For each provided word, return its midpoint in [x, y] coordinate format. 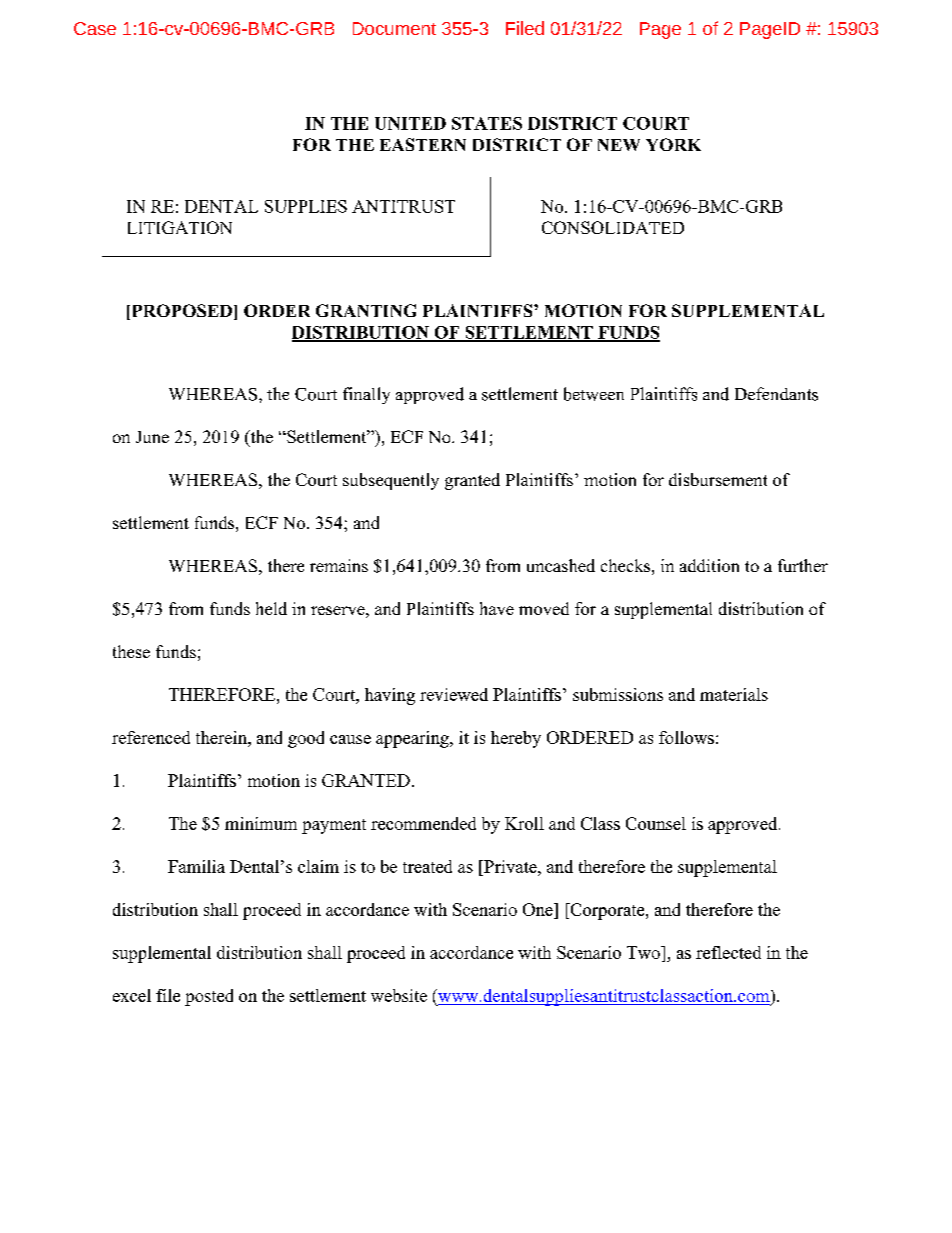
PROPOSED [180, 312]
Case [95, 28]
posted [209, 997]
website [399, 995]
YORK [673, 144]
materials [734, 694]
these [131, 651]
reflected [728, 952]
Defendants [776, 394]
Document [394, 28]
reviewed [454, 694]
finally [366, 395]
